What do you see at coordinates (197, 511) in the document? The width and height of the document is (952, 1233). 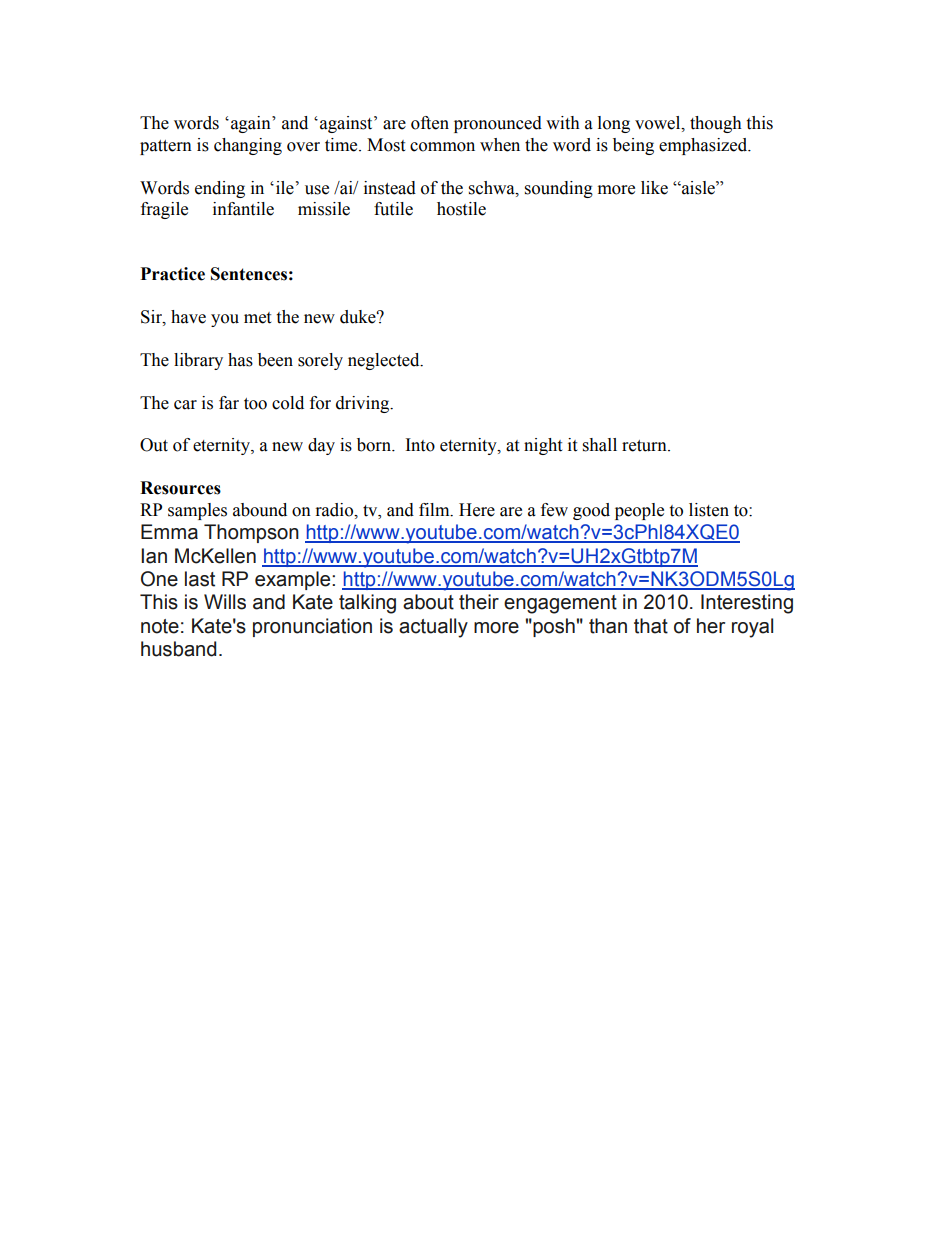 I see `samples` at bounding box center [197, 511].
